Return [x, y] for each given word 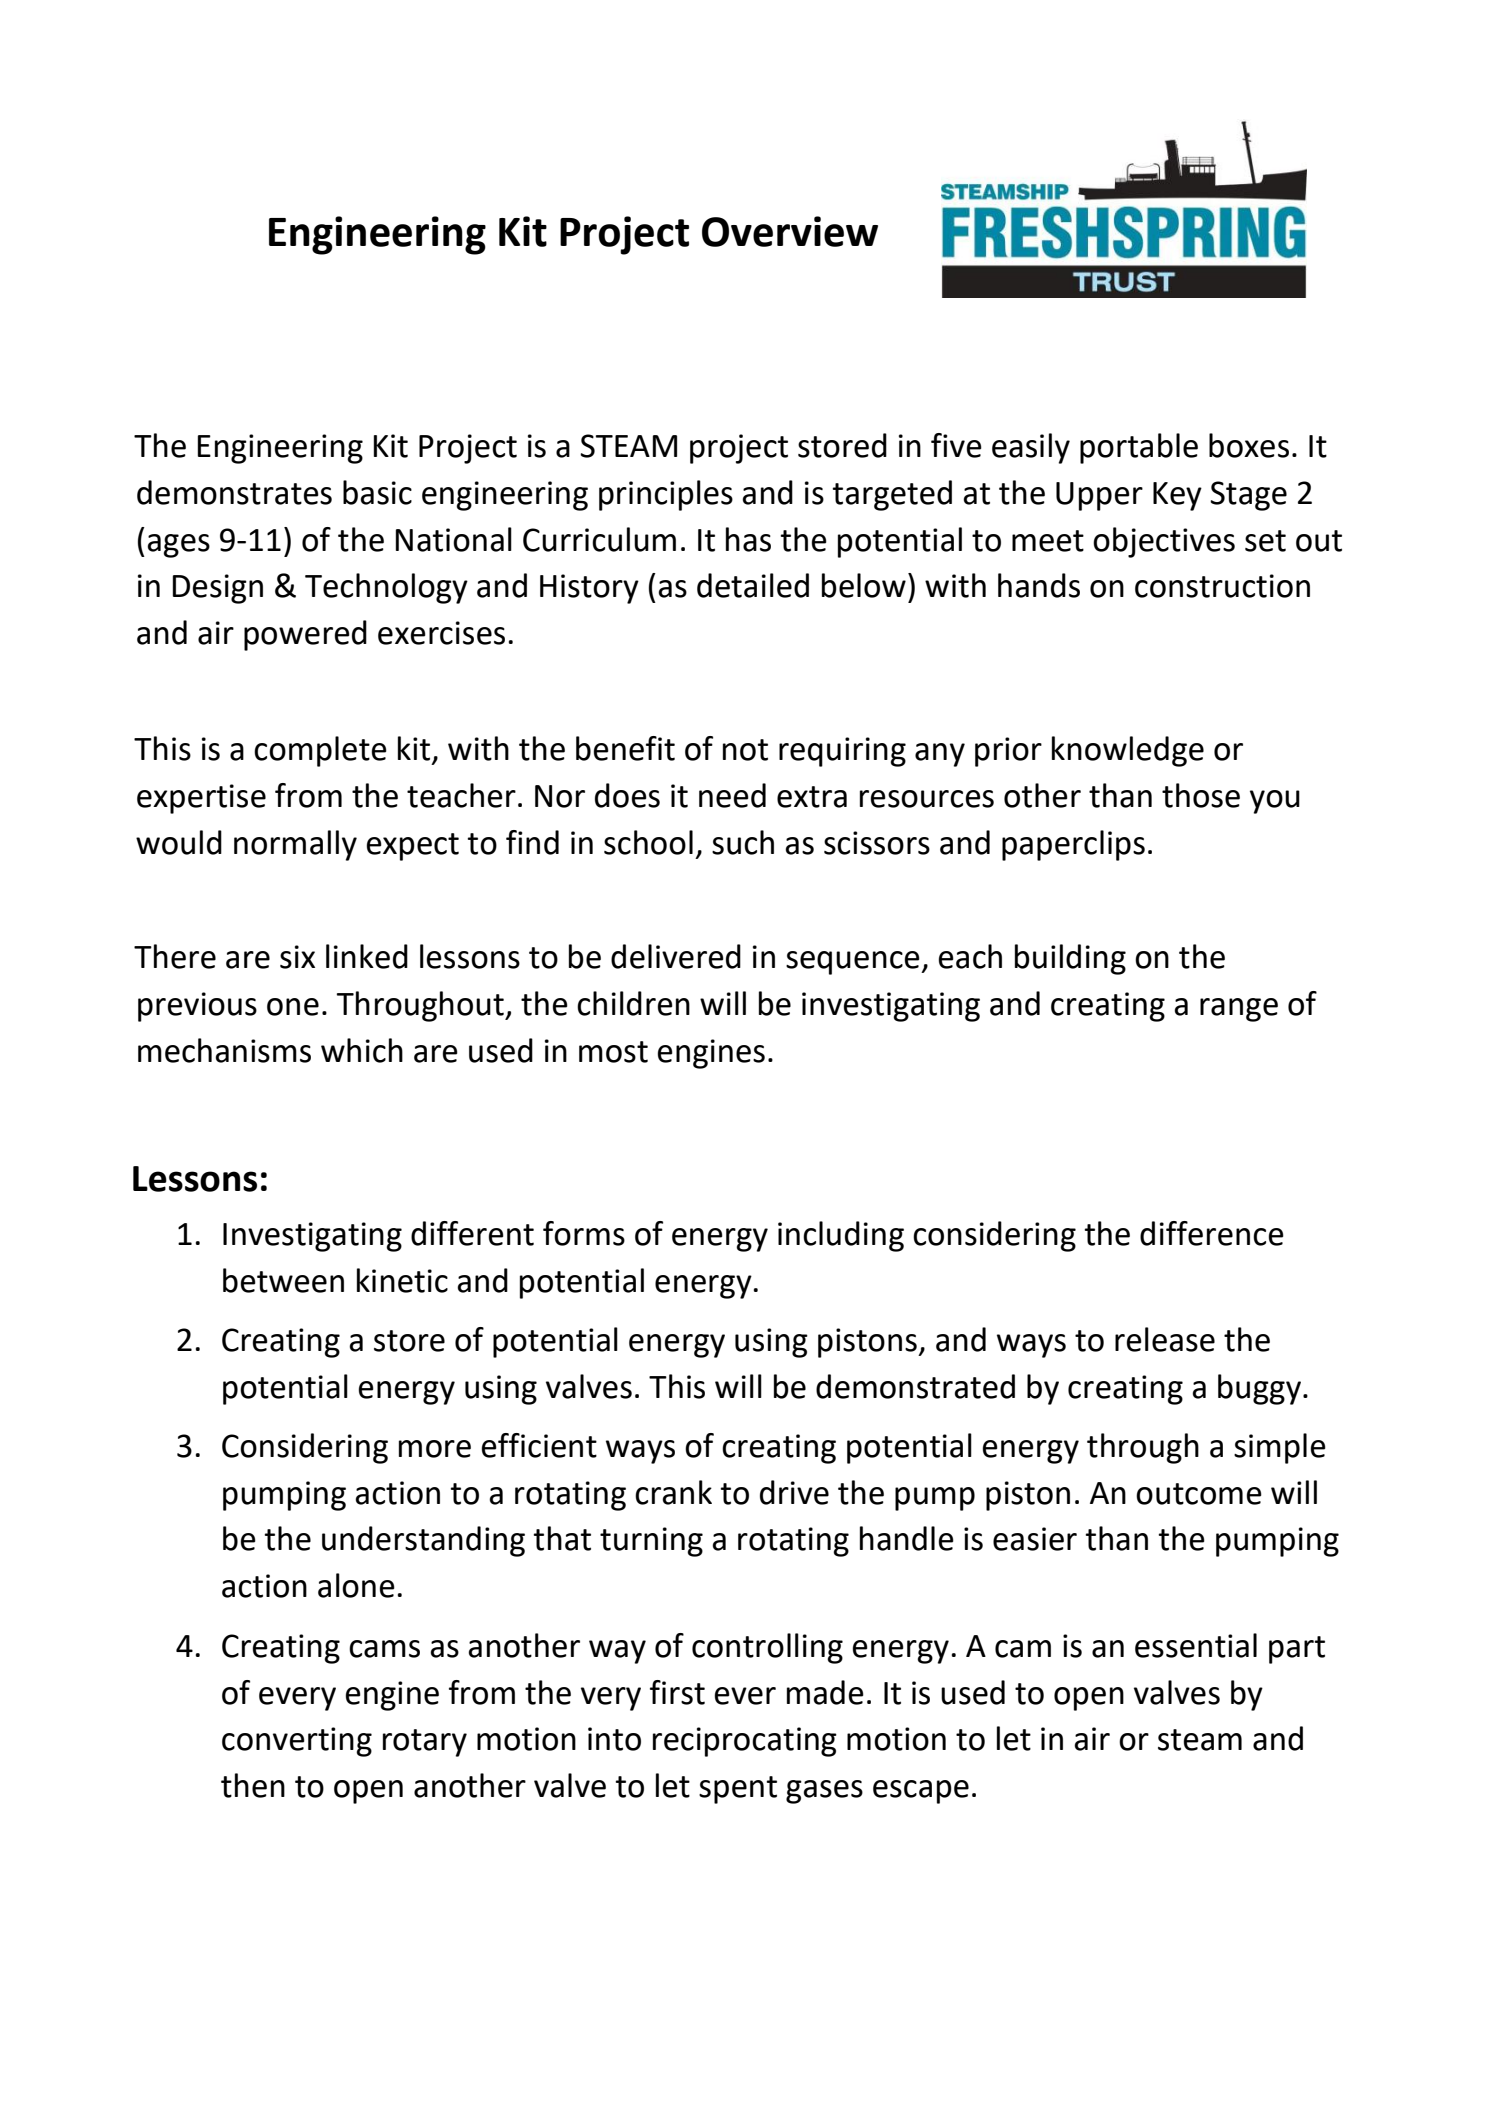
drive [794, 1492]
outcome [1199, 1494]
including [841, 1236]
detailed [753, 585]
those [1201, 795]
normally [295, 845]
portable [1139, 448]
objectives [1164, 542]
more [435, 1449]
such [743, 842]
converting [297, 1742]
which [362, 1050]
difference [1212, 1233]
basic [377, 492]
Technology [386, 588]
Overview [790, 231]
